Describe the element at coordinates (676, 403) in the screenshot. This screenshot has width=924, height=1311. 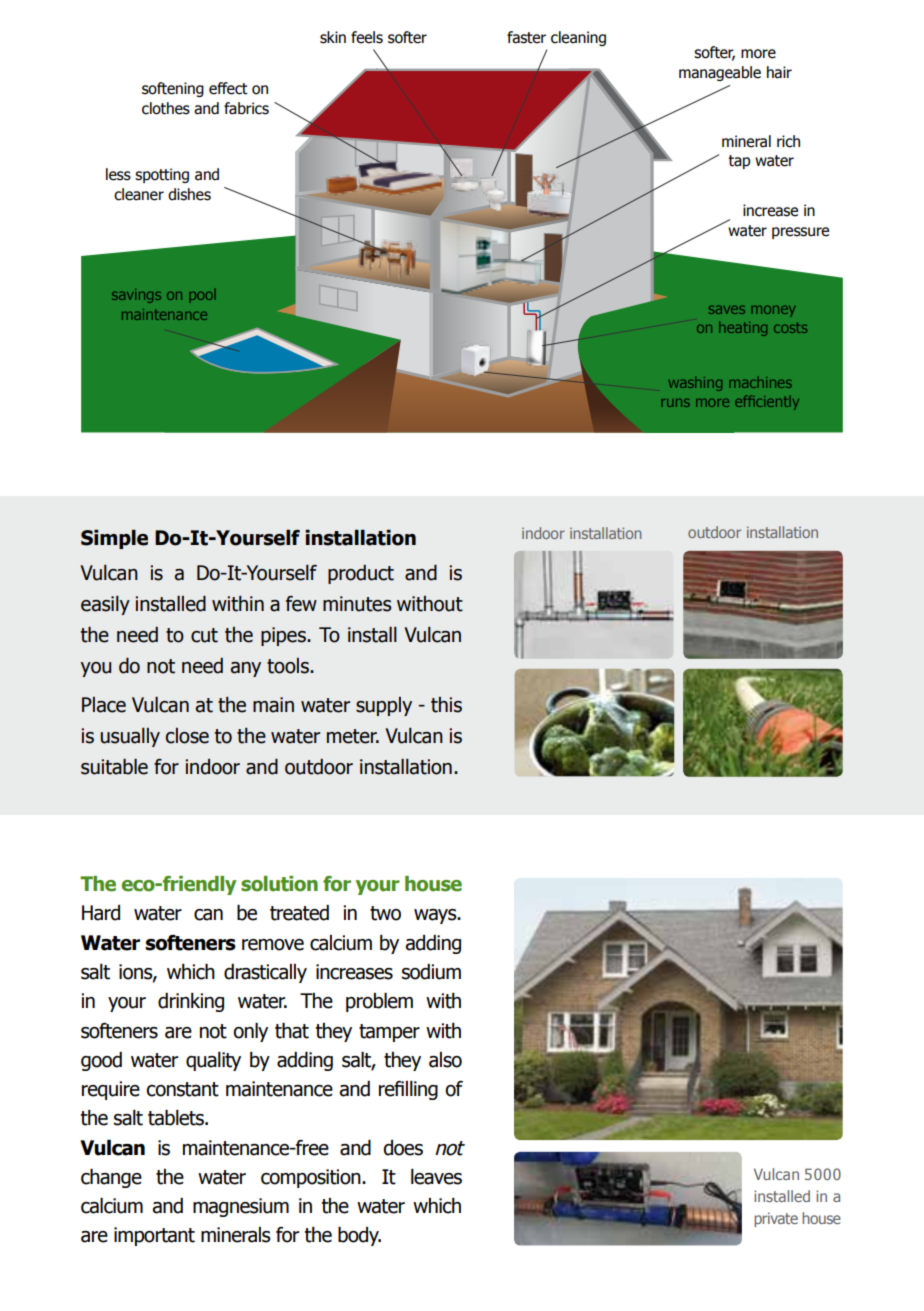
I see `runs` at that location.
